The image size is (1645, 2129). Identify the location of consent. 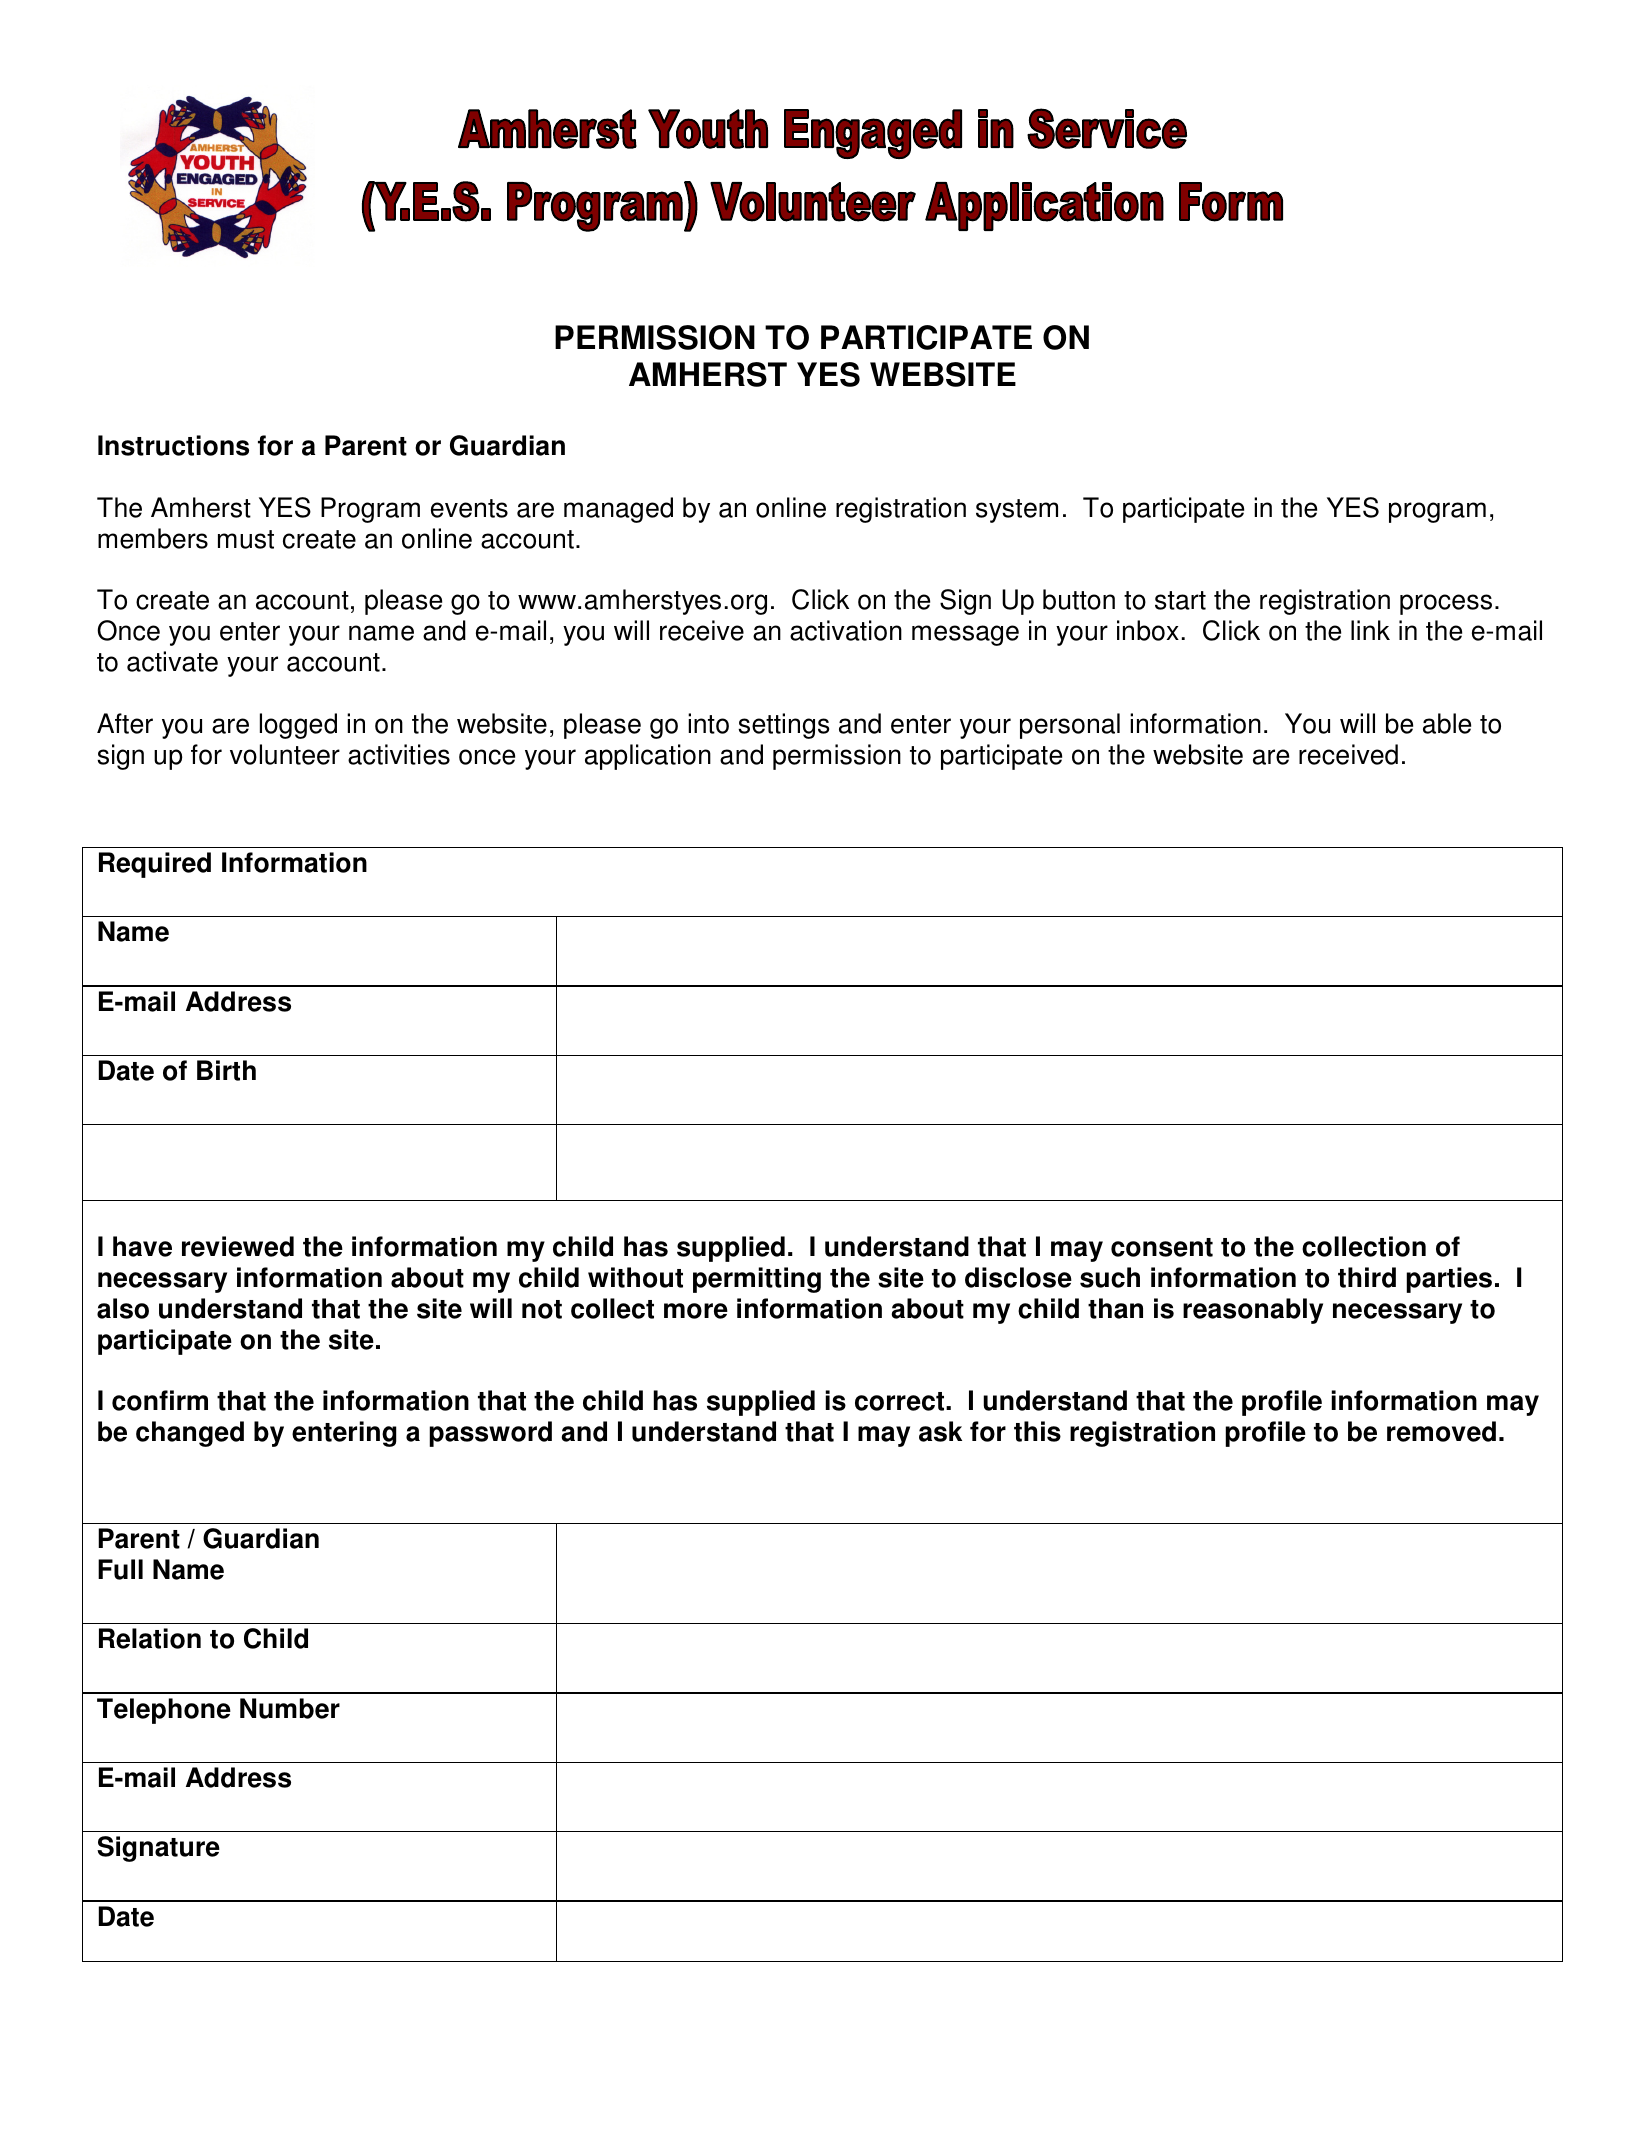
(1162, 1247).
